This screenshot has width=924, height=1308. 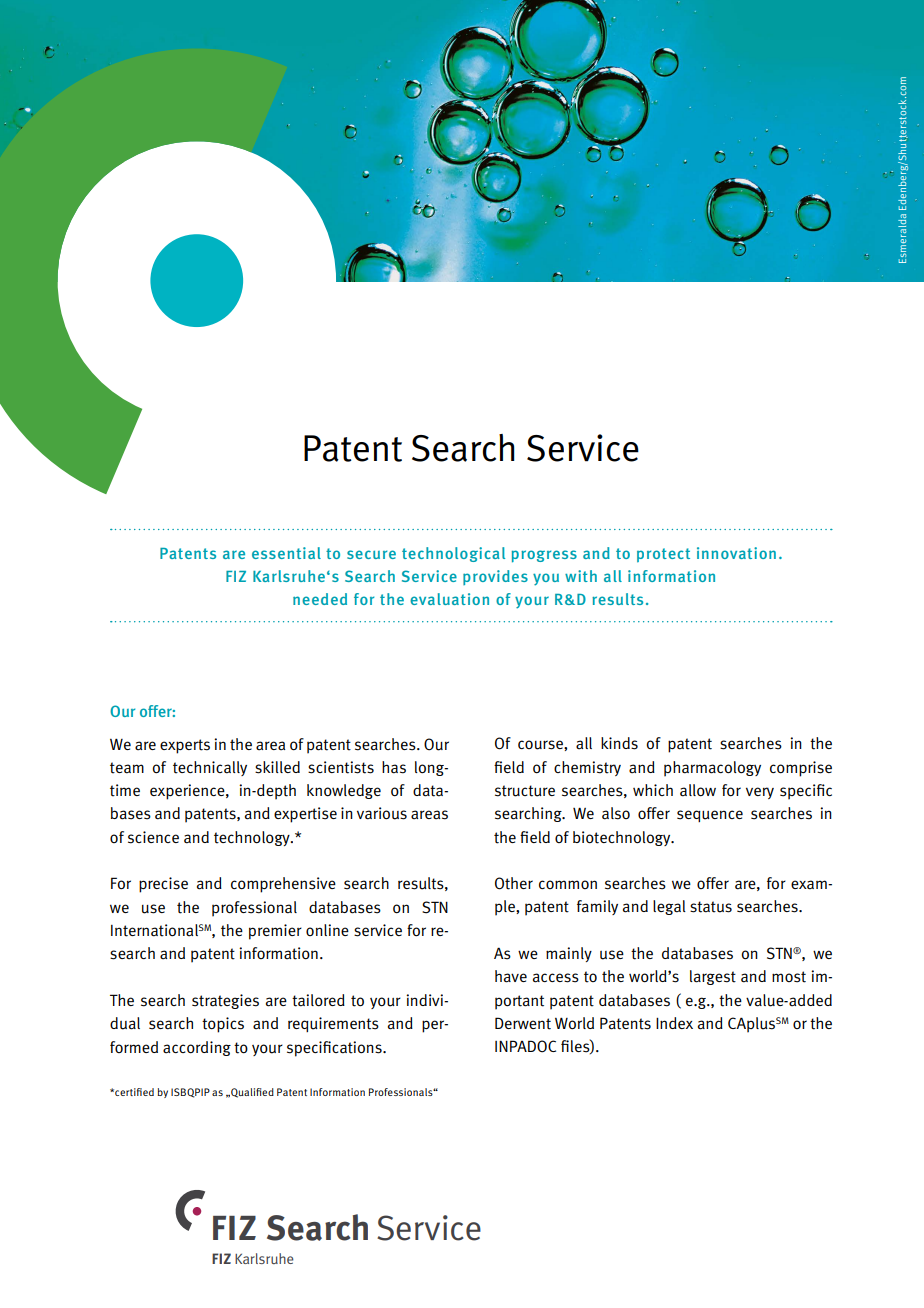 What do you see at coordinates (275, 932) in the screenshot?
I see `premier` at bounding box center [275, 932].
